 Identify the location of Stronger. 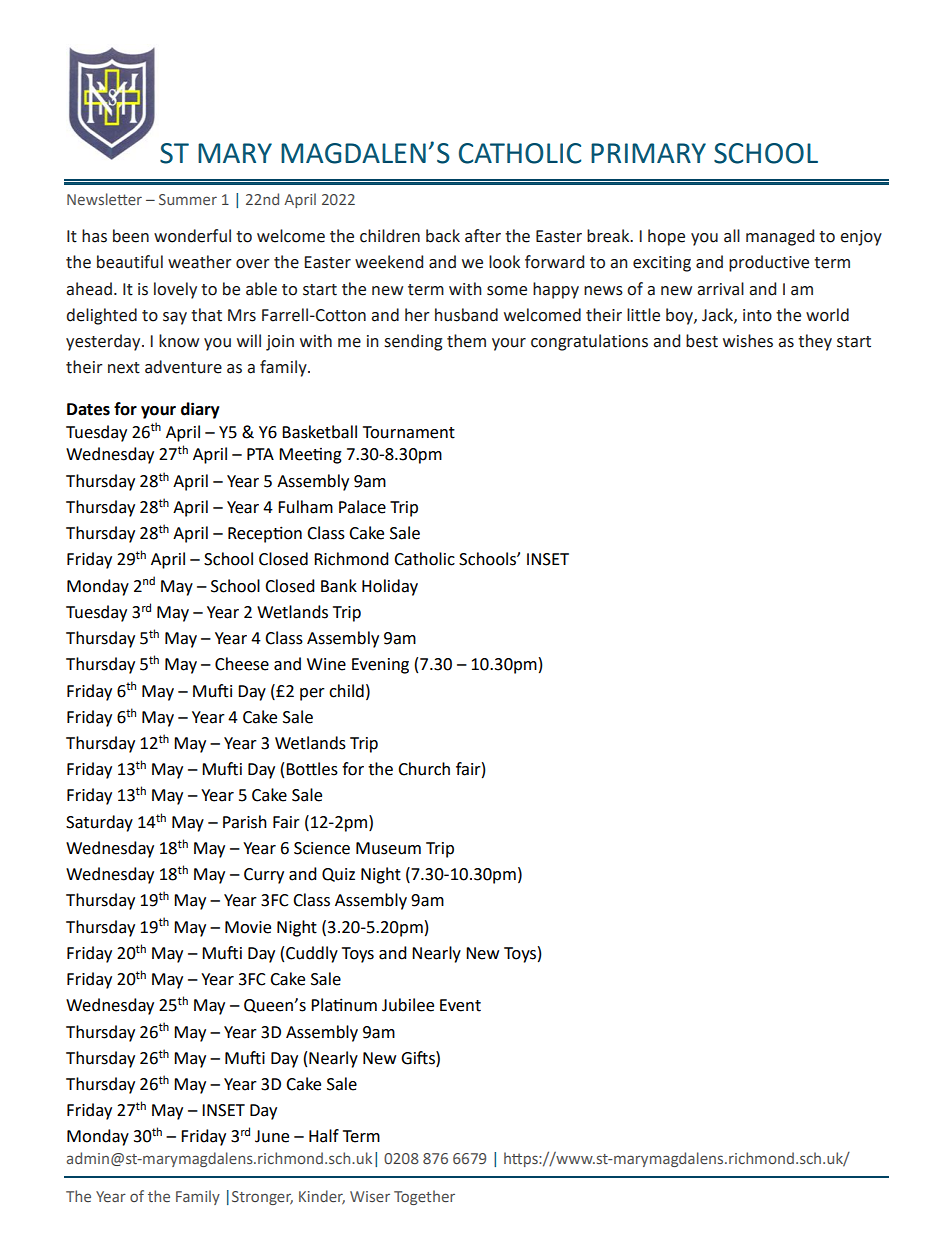
(262, 1198).
